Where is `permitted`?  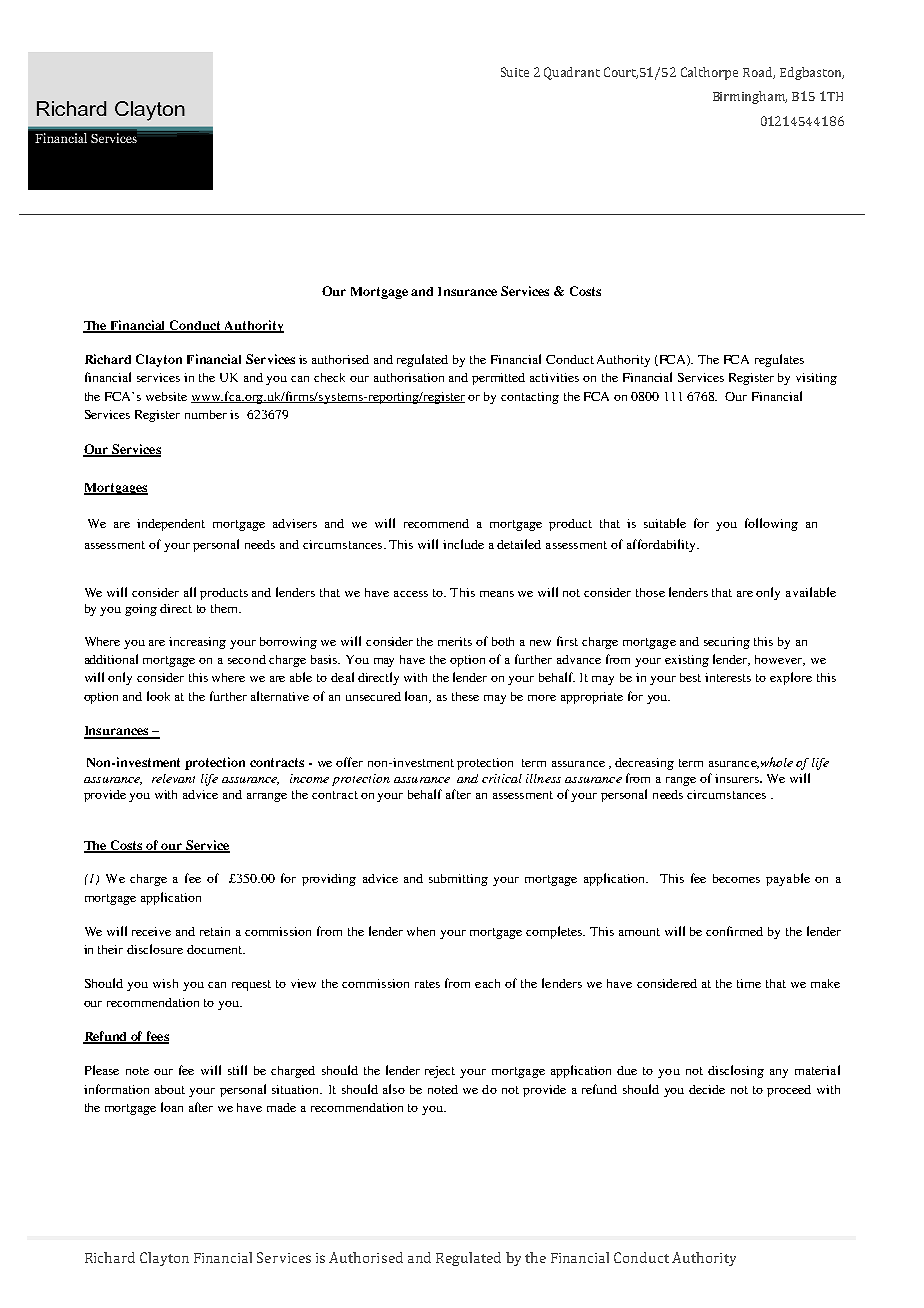 permitted is located at coordinates (498, 379).
